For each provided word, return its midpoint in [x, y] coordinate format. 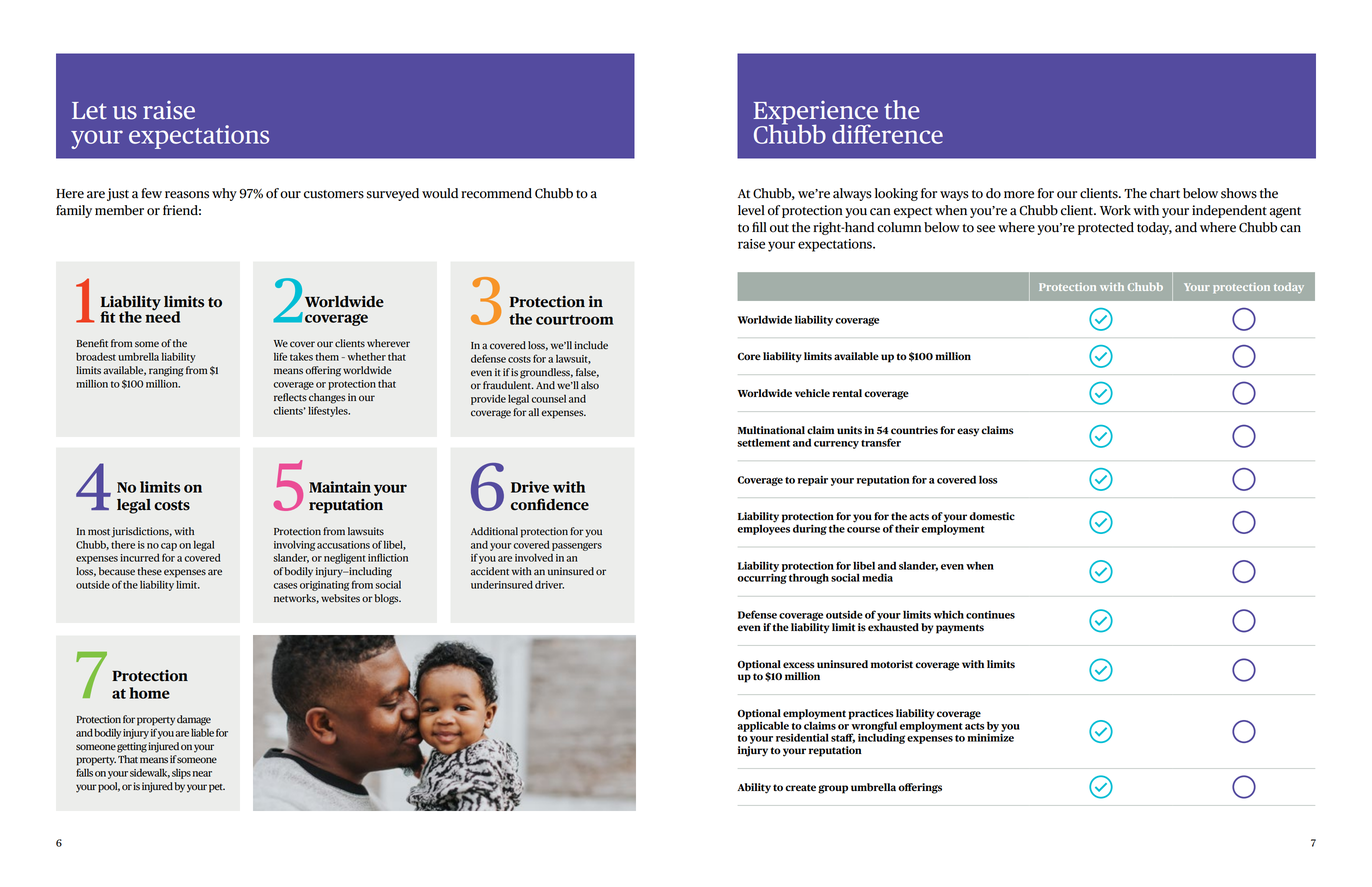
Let [89, 110]
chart [1165, 193]
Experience [816, 114]
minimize [990, 736]
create [800, 787]
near [202, 774]
